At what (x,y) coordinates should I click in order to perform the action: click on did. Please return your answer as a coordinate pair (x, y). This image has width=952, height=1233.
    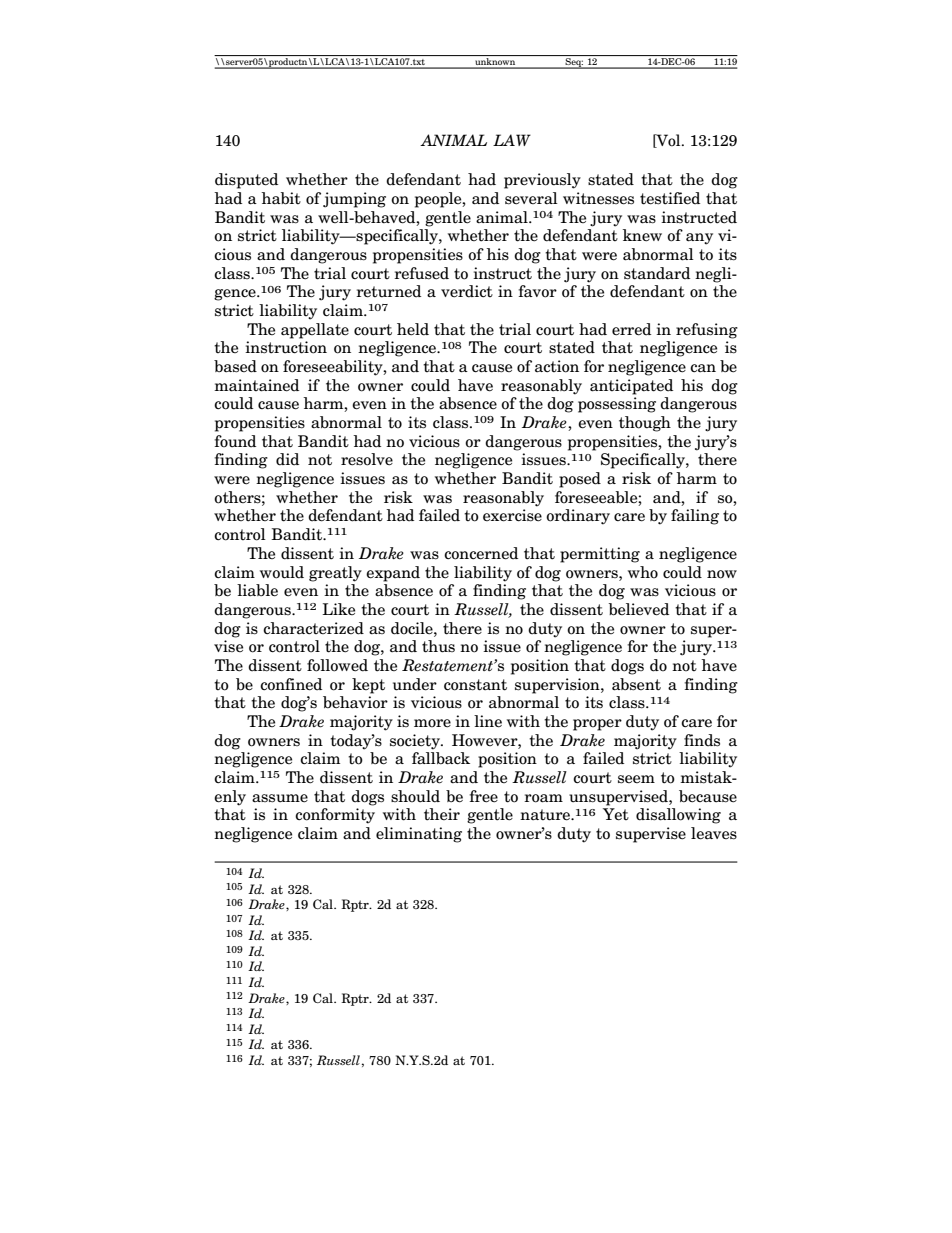
    Looking at the image, I should click on (287, 459).
